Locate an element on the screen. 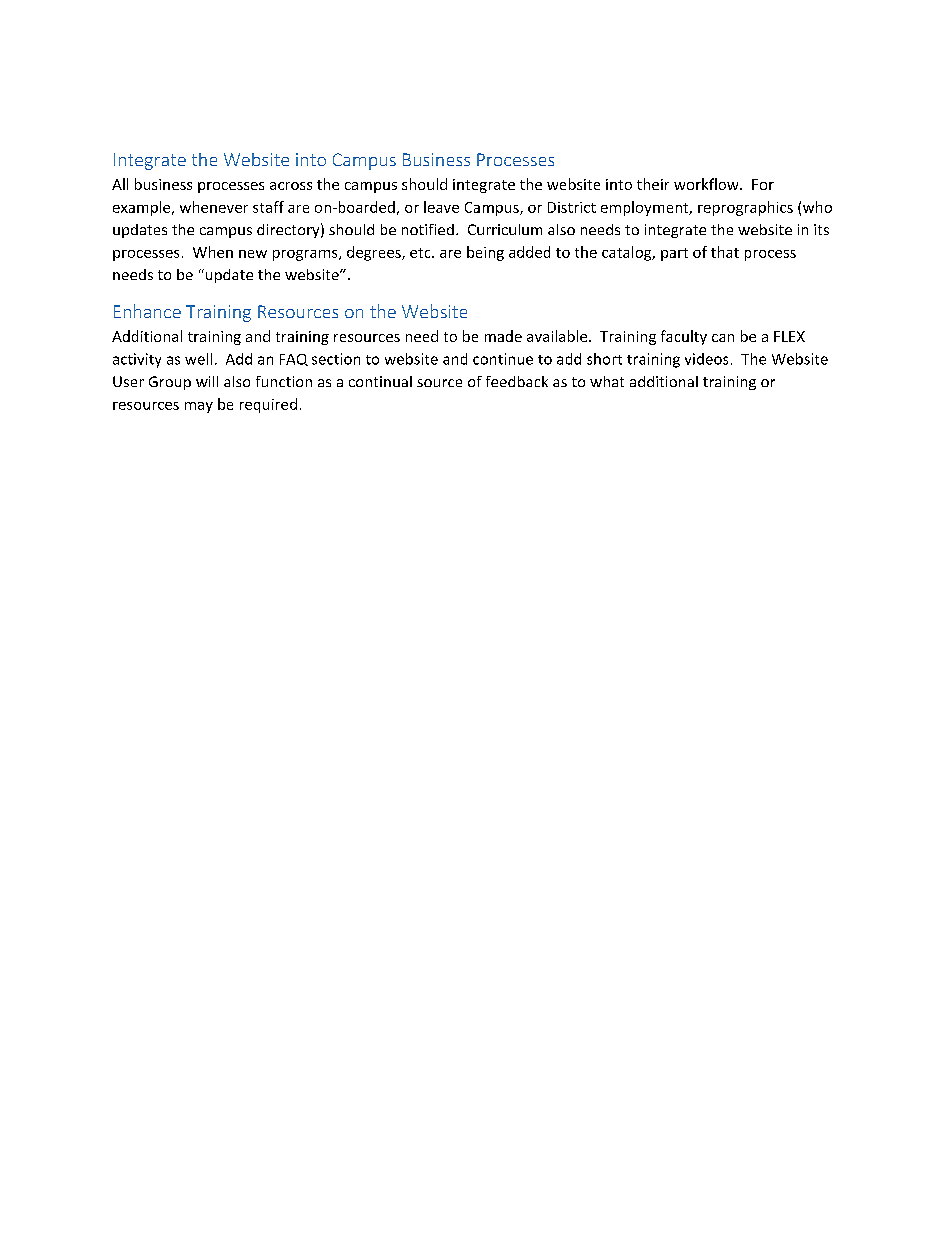  new is located at coordinates (253, 254).
